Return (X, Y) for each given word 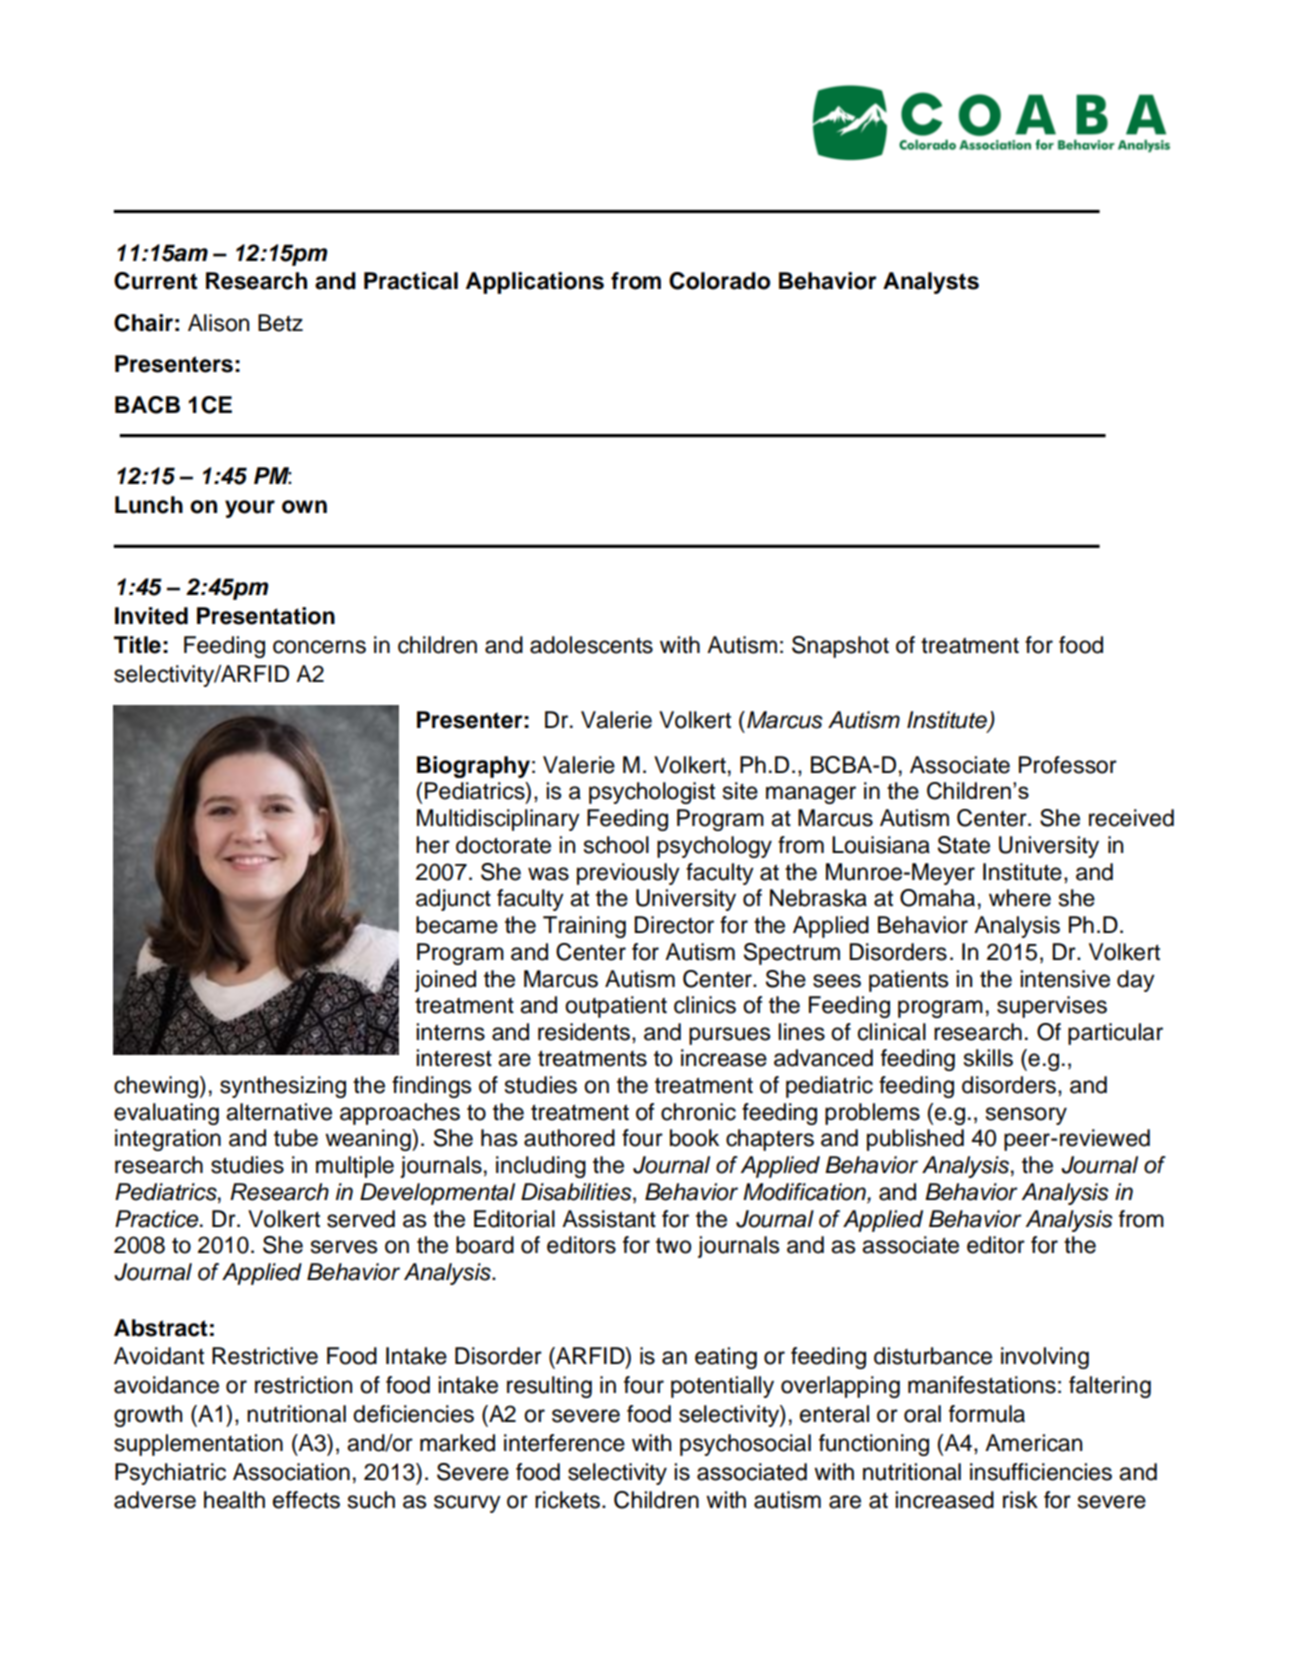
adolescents (591, 645)
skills (988, 1058)
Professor (1068, 765)
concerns (319, 647)
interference (564, 1443)
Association (291, 1472)
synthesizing (283, 1087)
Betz (280, 323)
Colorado (719, 281)
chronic (698, 1112)
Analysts (931, 283)
